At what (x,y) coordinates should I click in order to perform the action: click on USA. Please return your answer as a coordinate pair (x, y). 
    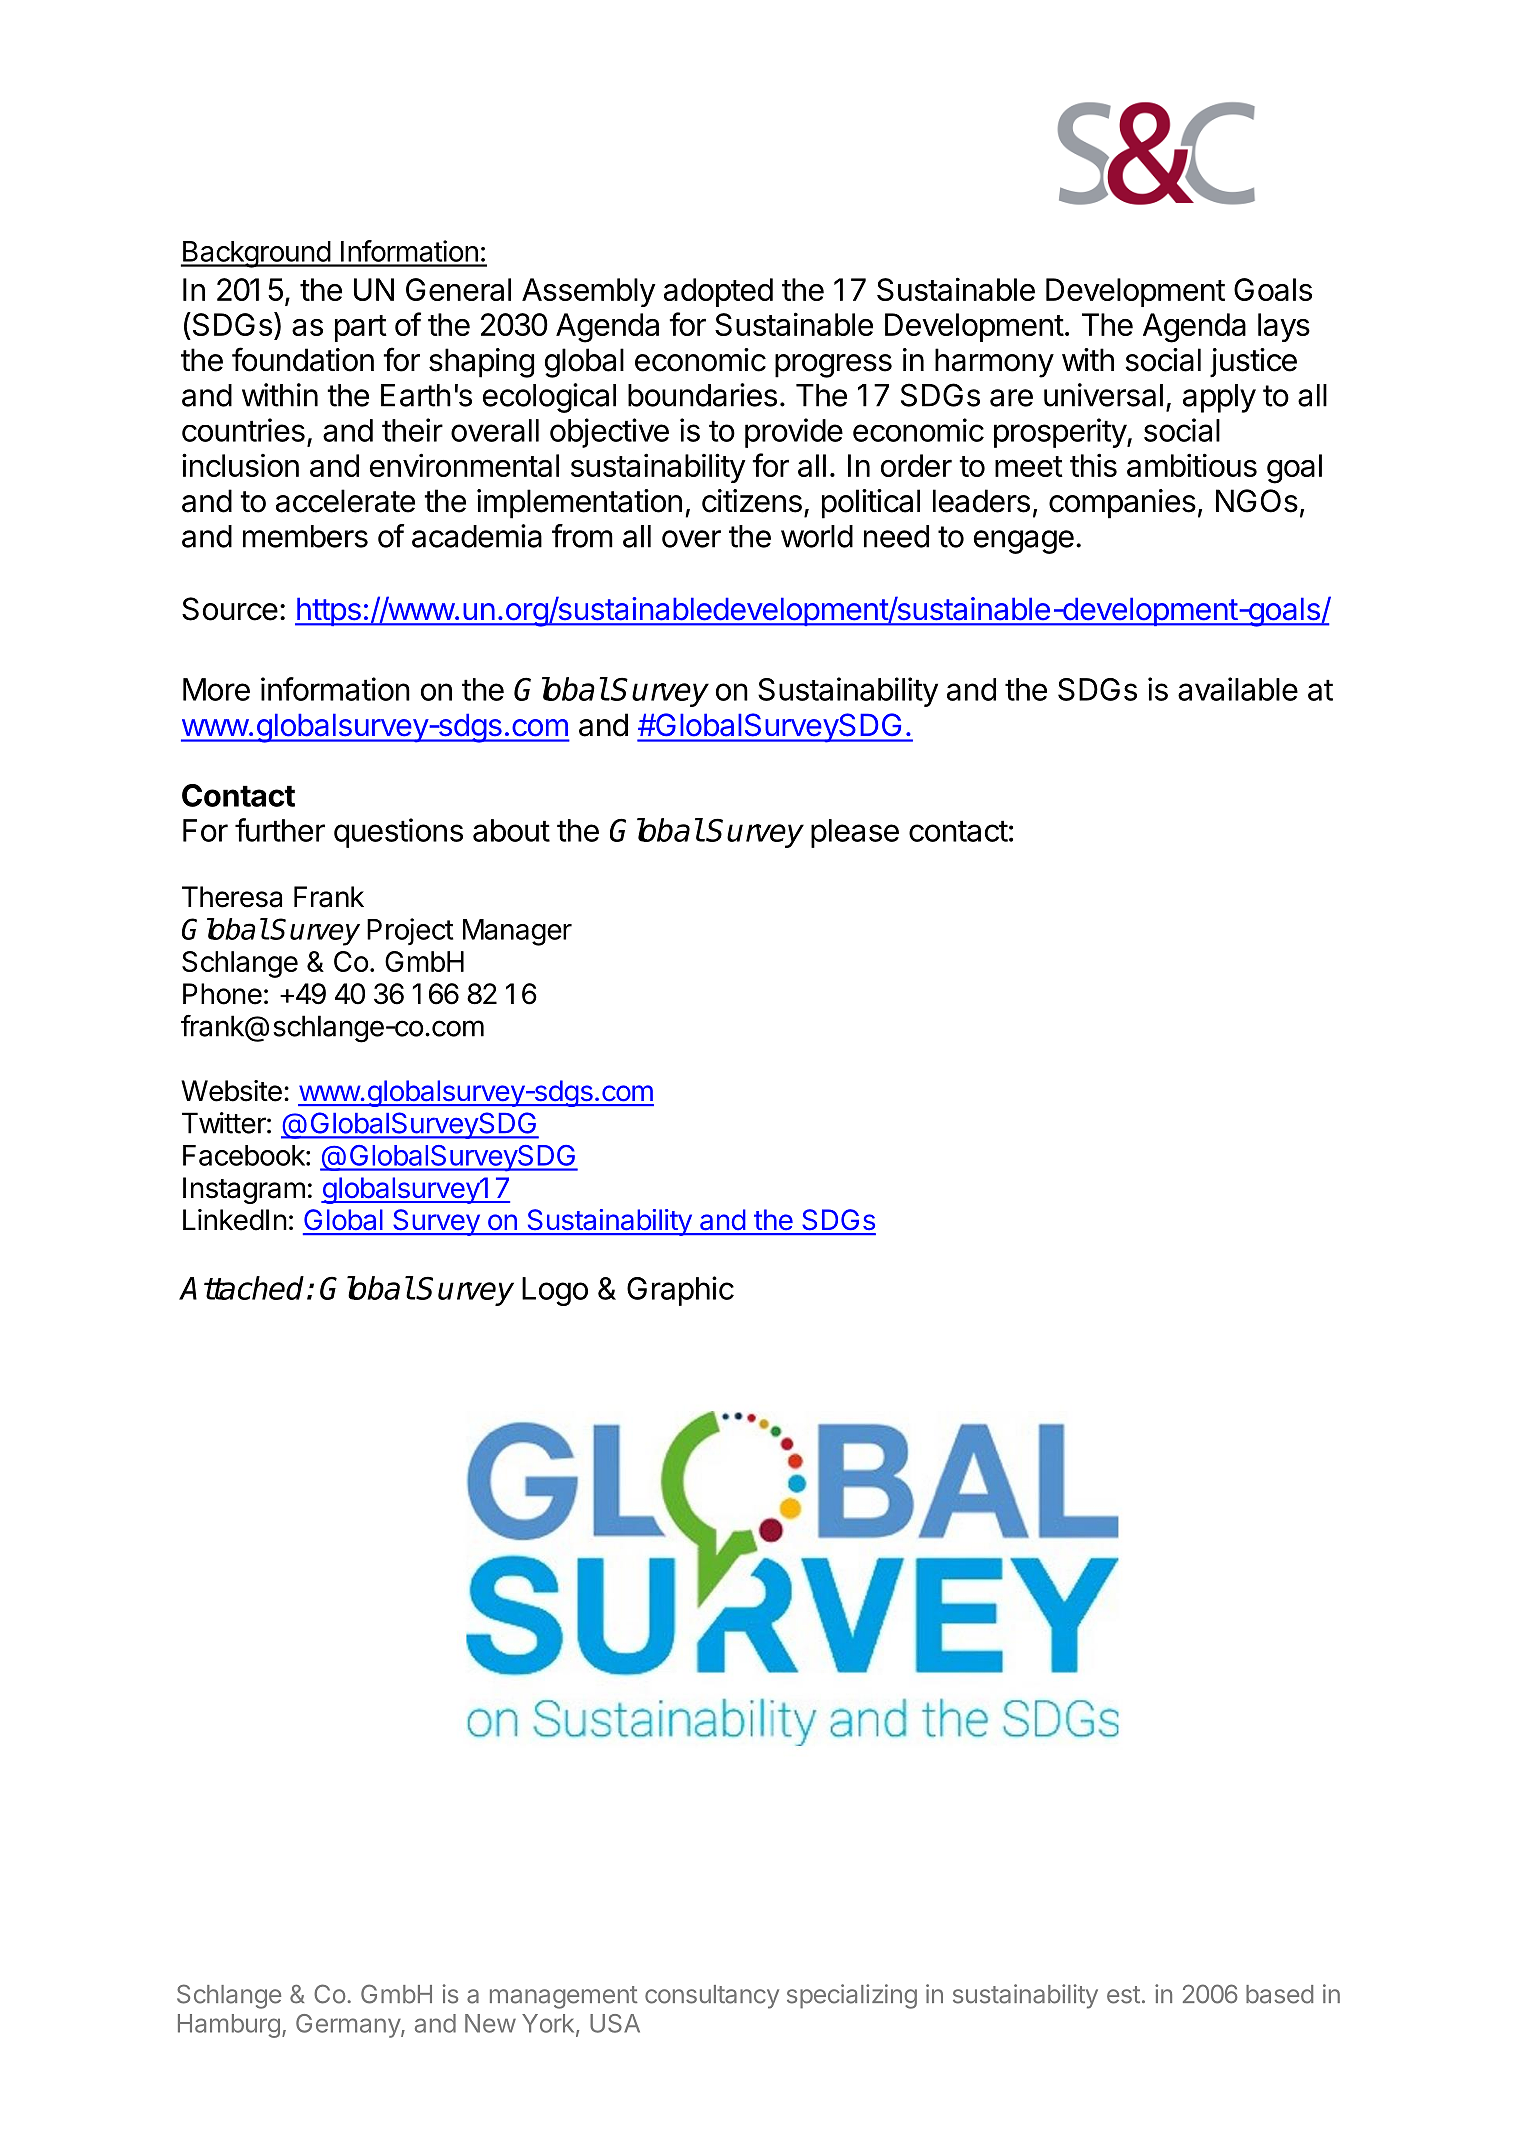
    Looking at the image, I should click on (615, 2023).
